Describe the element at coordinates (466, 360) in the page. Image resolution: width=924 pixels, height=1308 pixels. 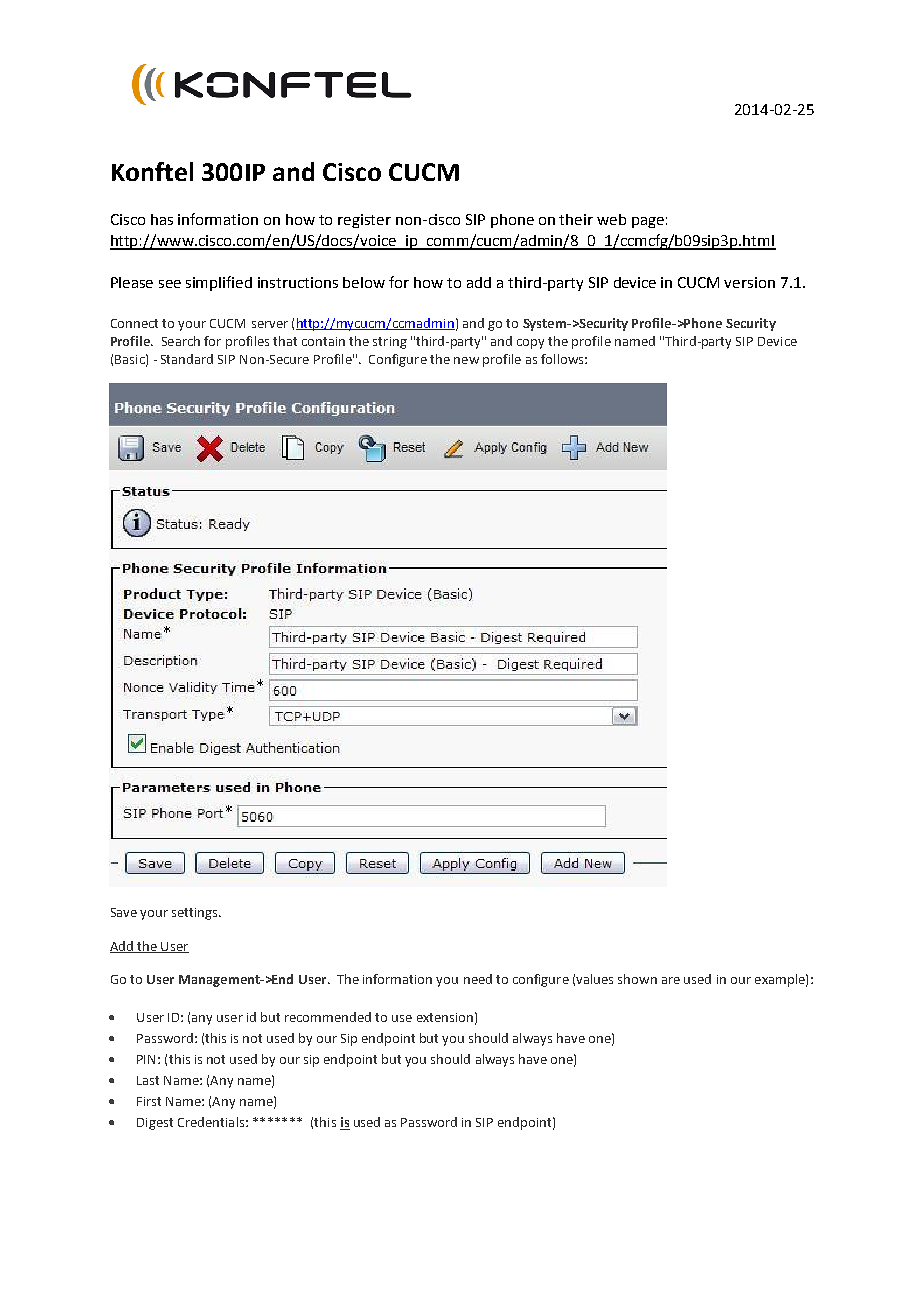
I see `new` at that location.
